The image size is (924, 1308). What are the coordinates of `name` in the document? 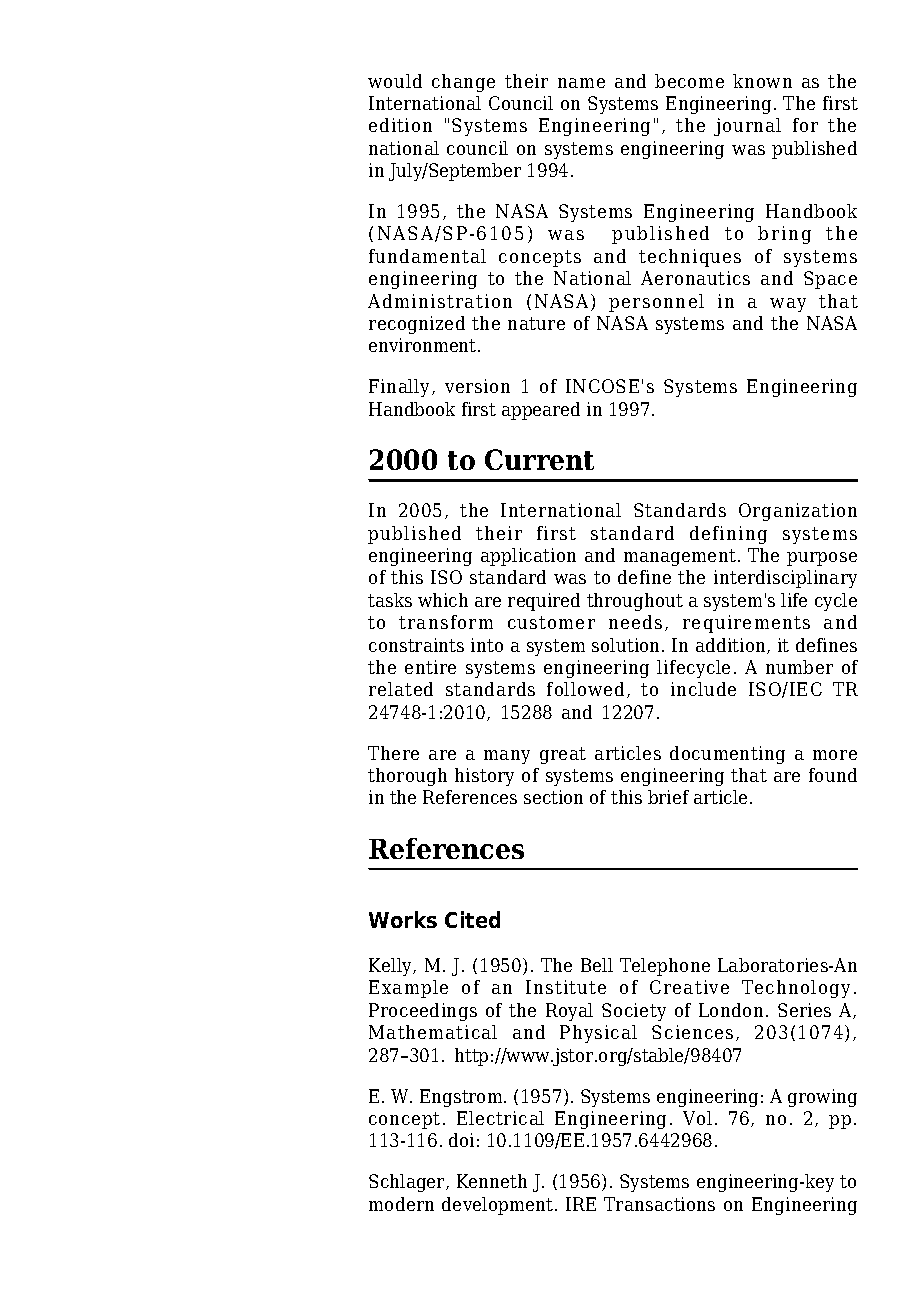 It's located at (581, 83).
